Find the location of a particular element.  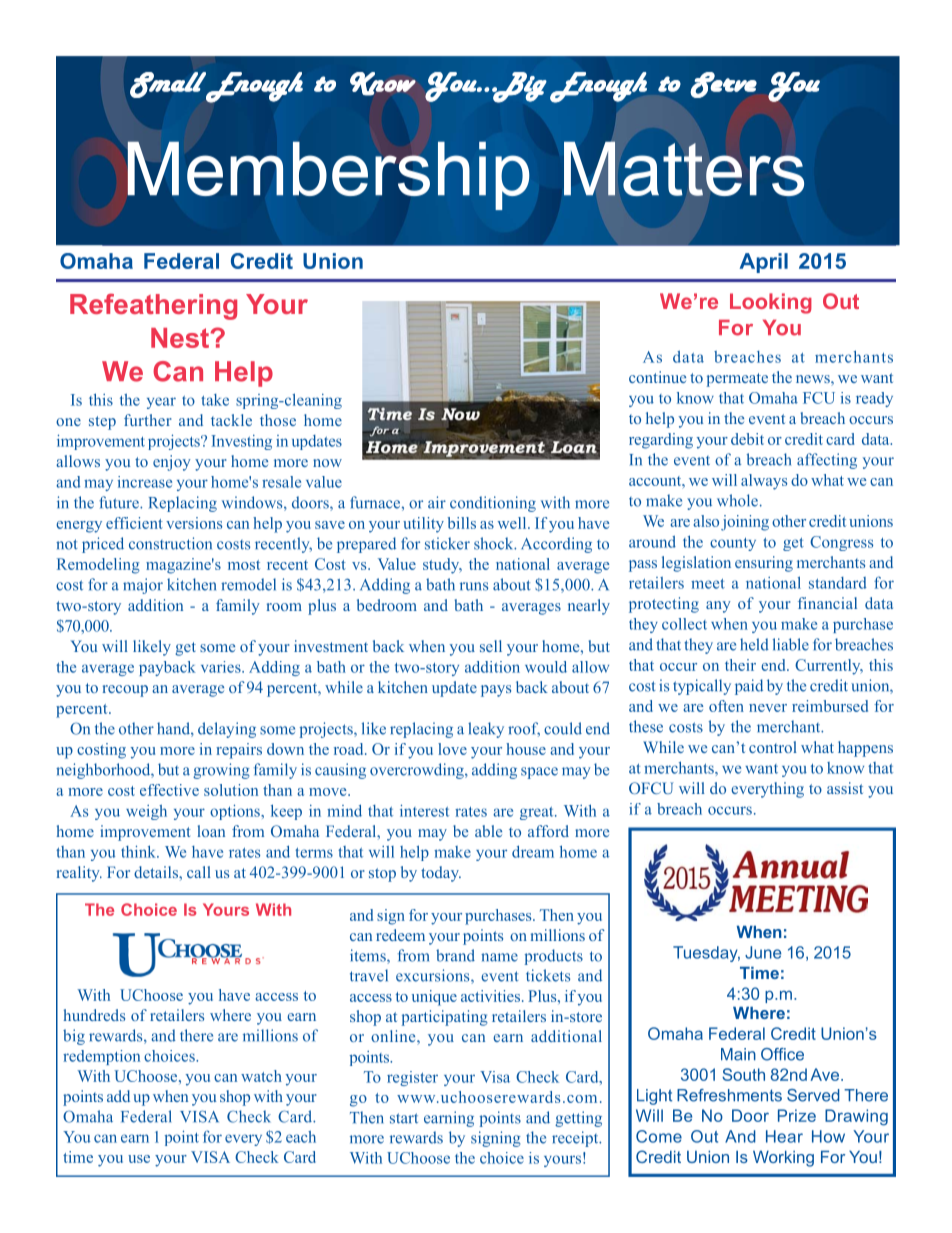

Matters is located at coordinates (684, 168).
